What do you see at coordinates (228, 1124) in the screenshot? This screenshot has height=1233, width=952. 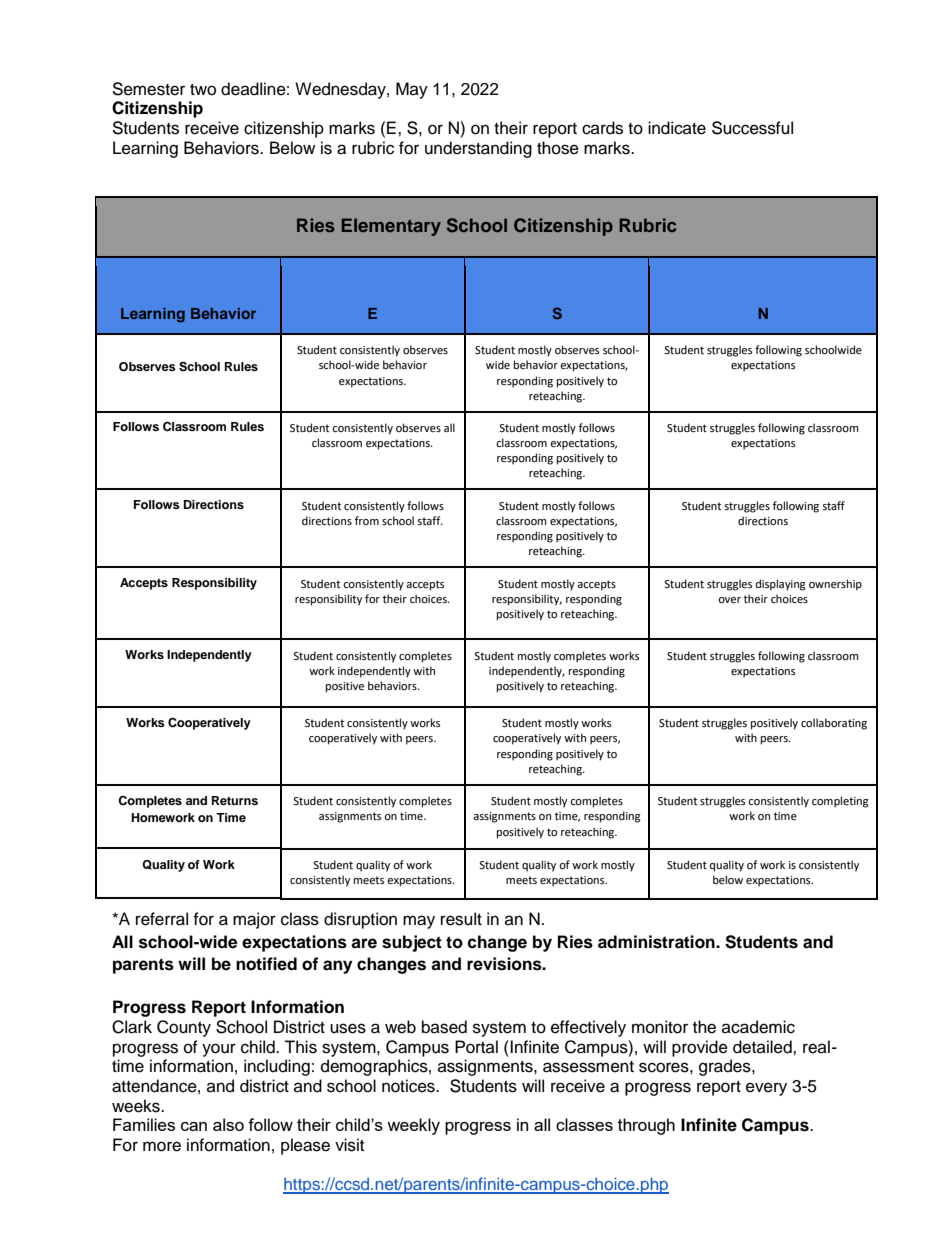 I see `also` at bounding box center [228, 1124].
